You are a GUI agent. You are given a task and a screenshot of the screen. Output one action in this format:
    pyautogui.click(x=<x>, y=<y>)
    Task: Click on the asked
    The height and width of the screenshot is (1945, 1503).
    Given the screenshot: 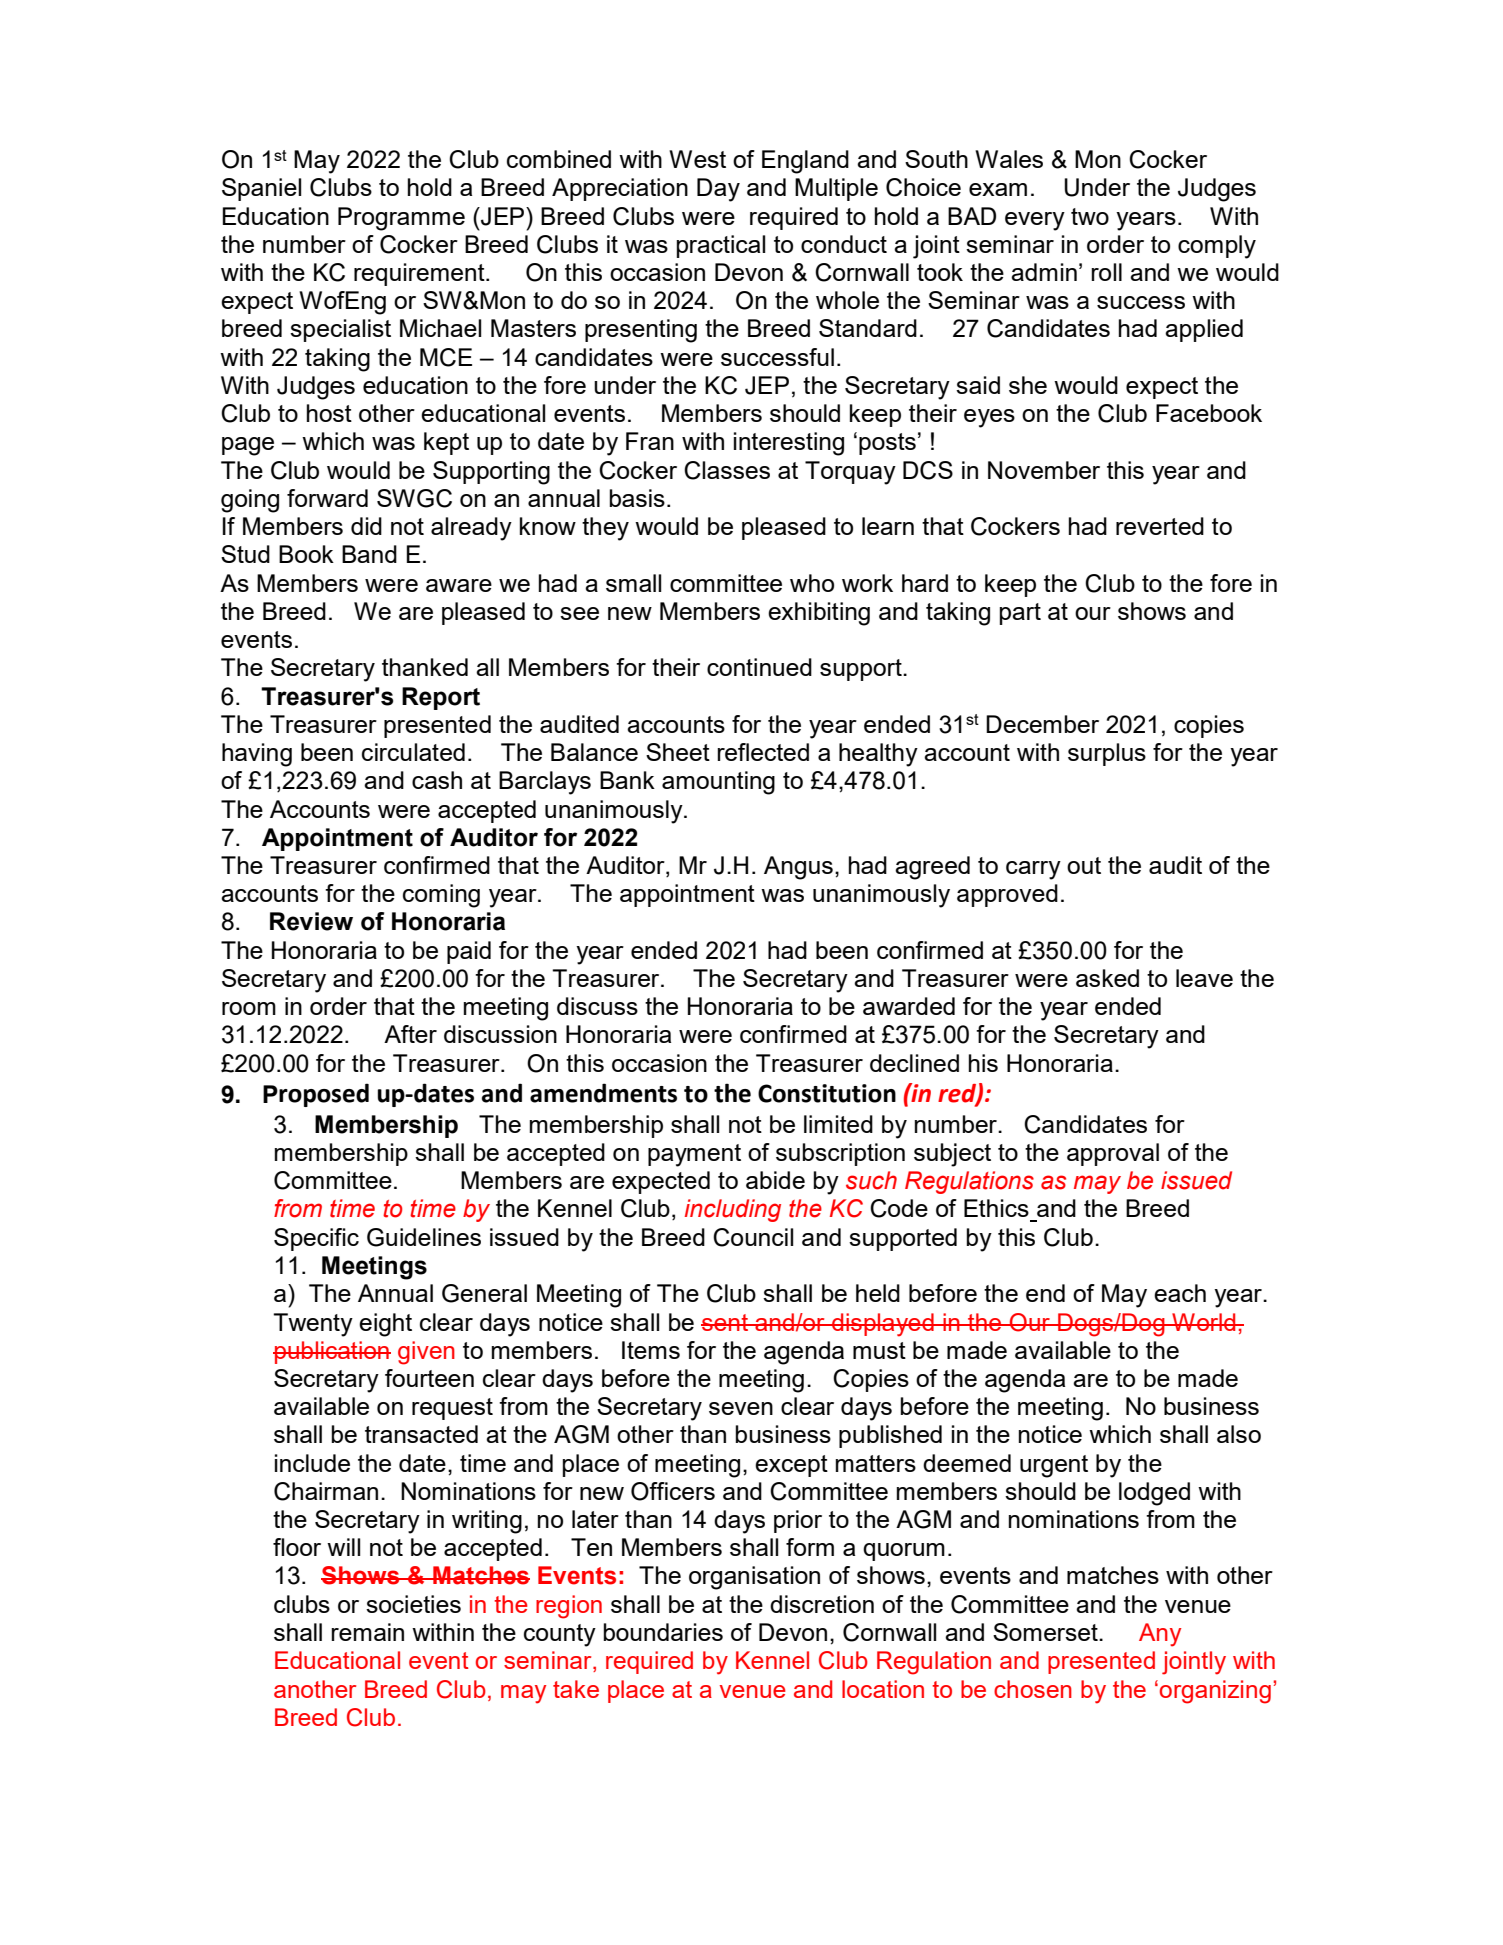 What is the action you would take?
    pyautogui.click(x=1107, y=978)
